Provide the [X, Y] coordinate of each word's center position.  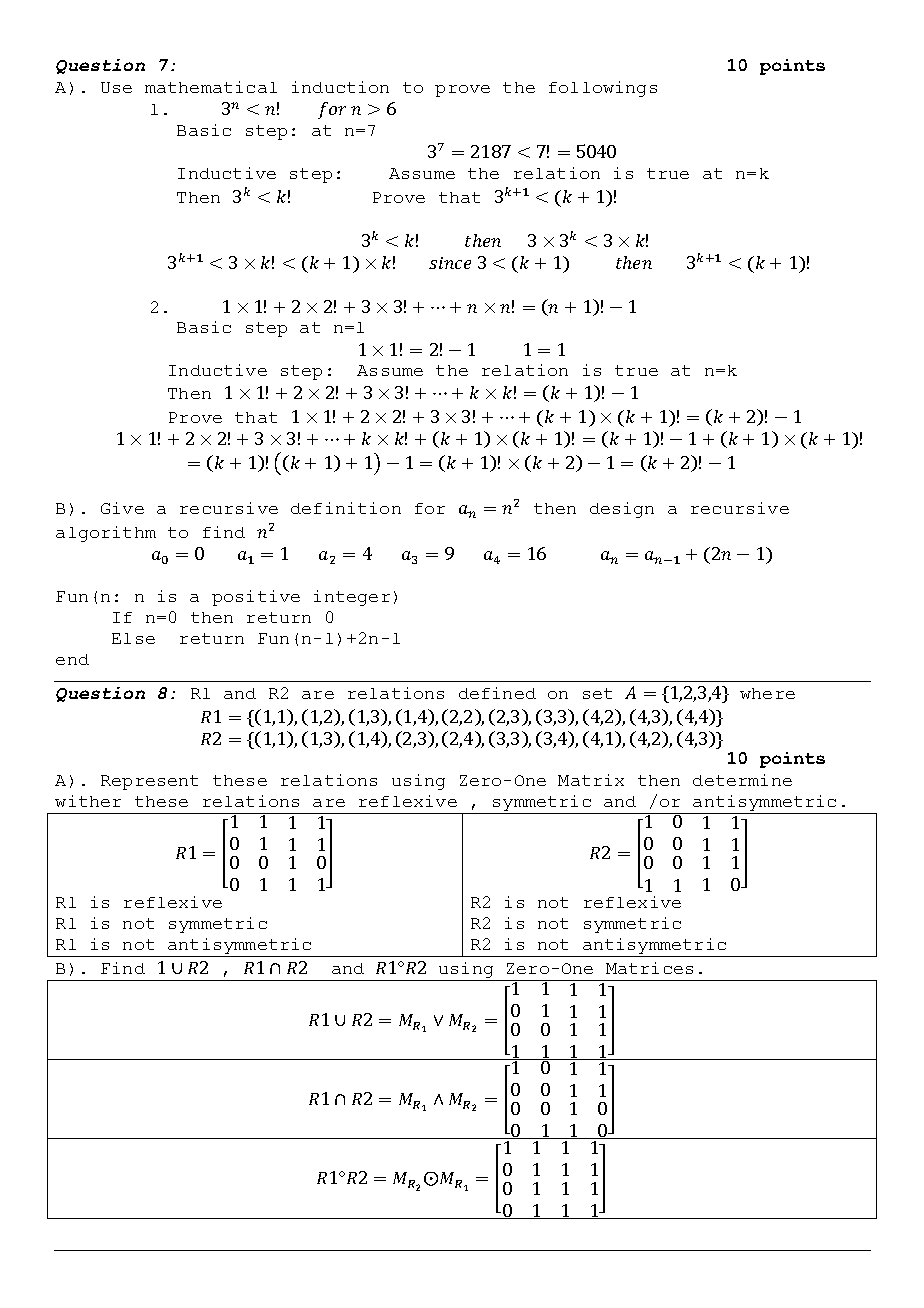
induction [340, 87]
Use [116, 87]
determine [742, 780]
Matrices [649, 968]
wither [88, 801]
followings [603, 89]
